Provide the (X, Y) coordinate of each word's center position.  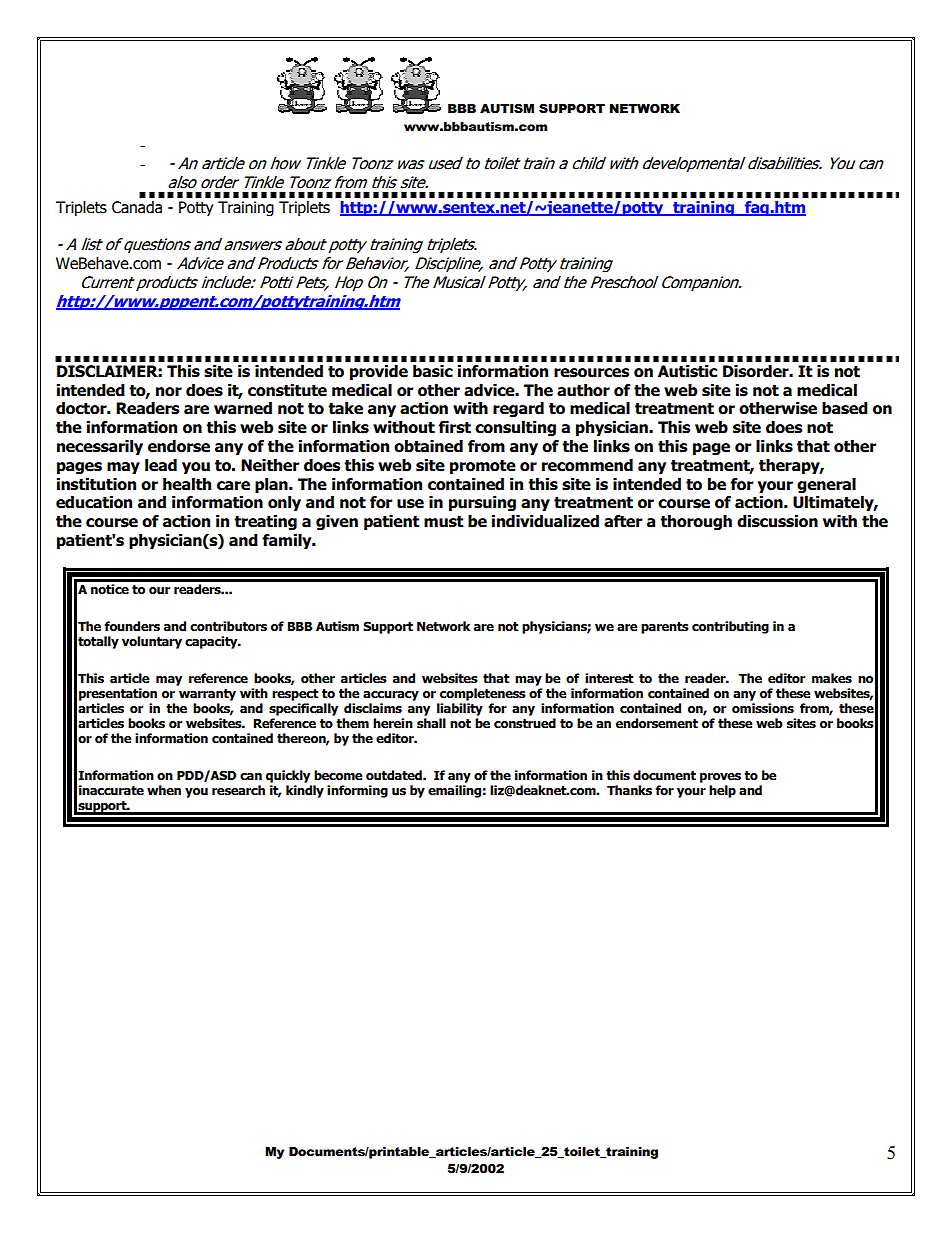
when (164, 790)
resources (591, 373)
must (443, 522)
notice (110, 589)
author (583, 390)
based (845, 408)
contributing (730, 627)
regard (518, 409)
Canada (137, 207)
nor (169, 392)
